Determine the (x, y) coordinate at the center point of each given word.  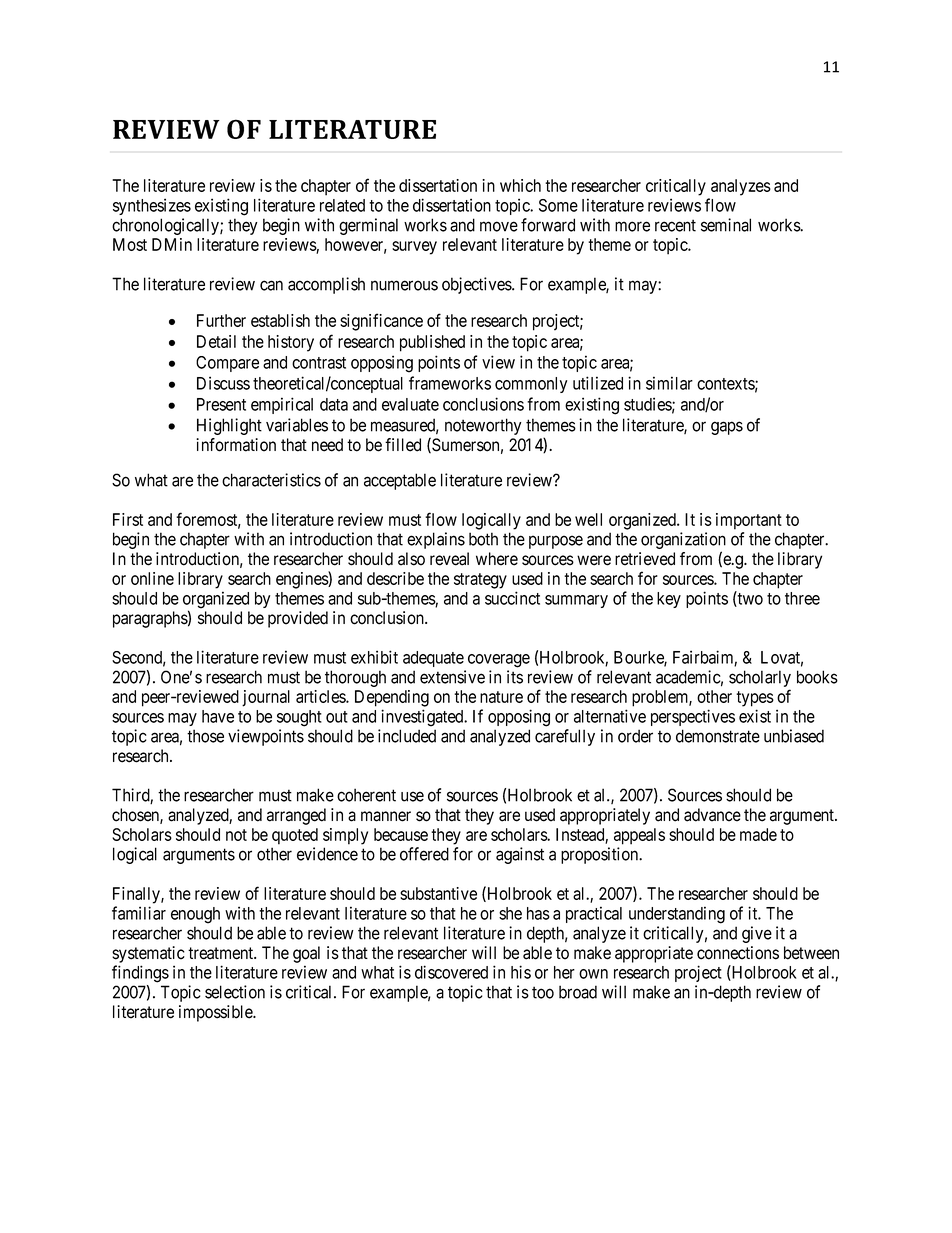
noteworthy (483, 426)
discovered (451, 972)
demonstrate (718, 736)
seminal (726, 225)
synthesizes (152, 206)
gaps (727, 428)
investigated (423, 718)
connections (738, 953)
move (499, 226)
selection (235, 992)
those (205, 736)
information (236, 445)
